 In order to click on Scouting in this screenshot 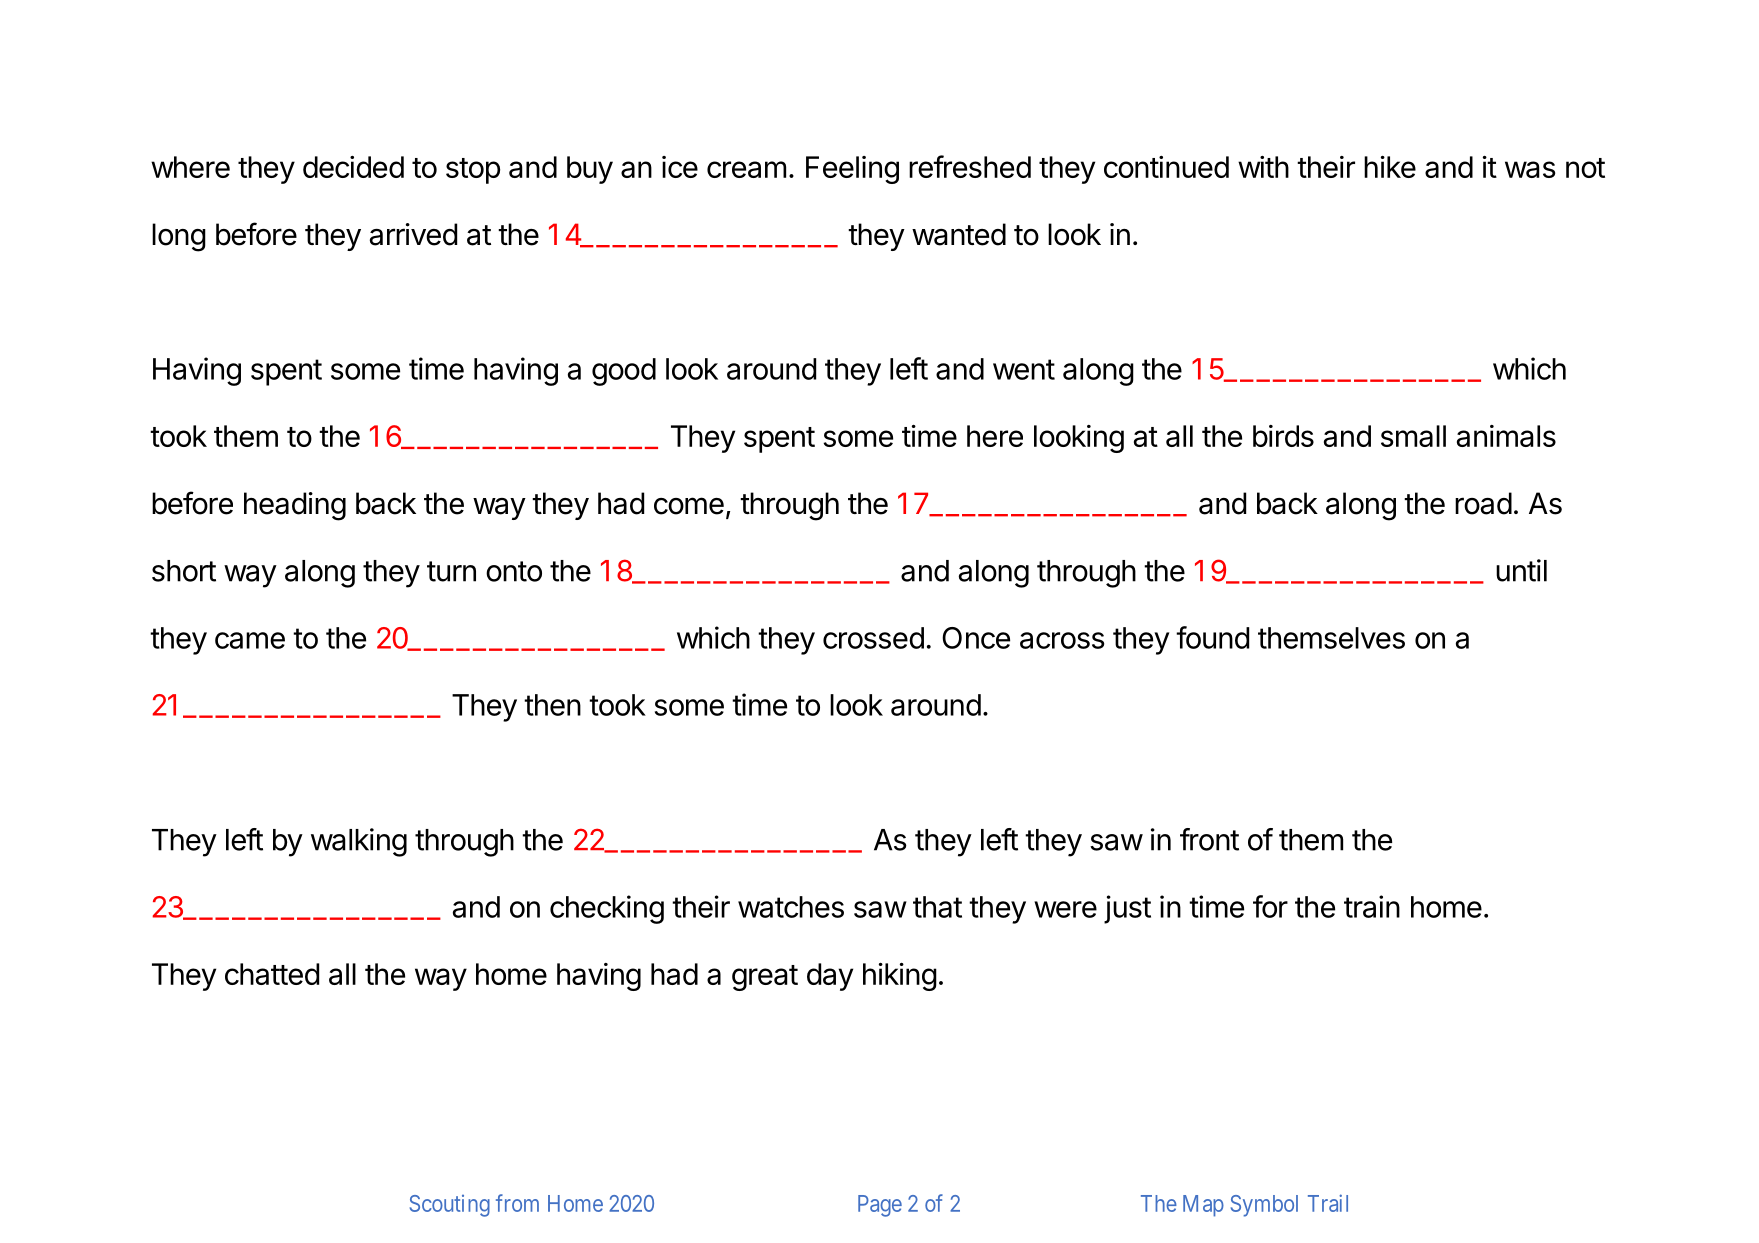, I will do `click(450, 1206)`.
